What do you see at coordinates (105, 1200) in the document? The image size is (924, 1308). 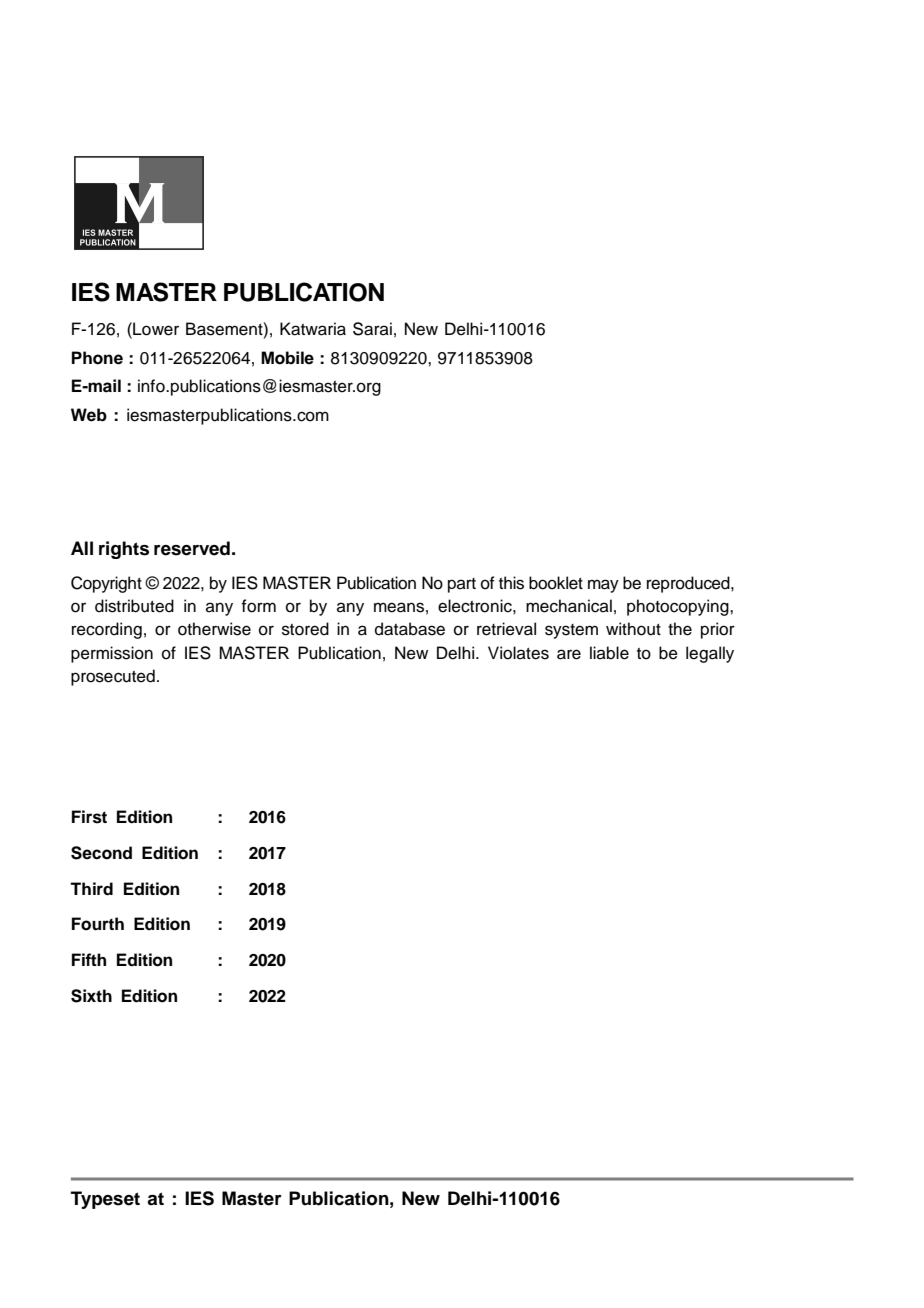 I see `Typeset` at bounding box center [105, 1200].
